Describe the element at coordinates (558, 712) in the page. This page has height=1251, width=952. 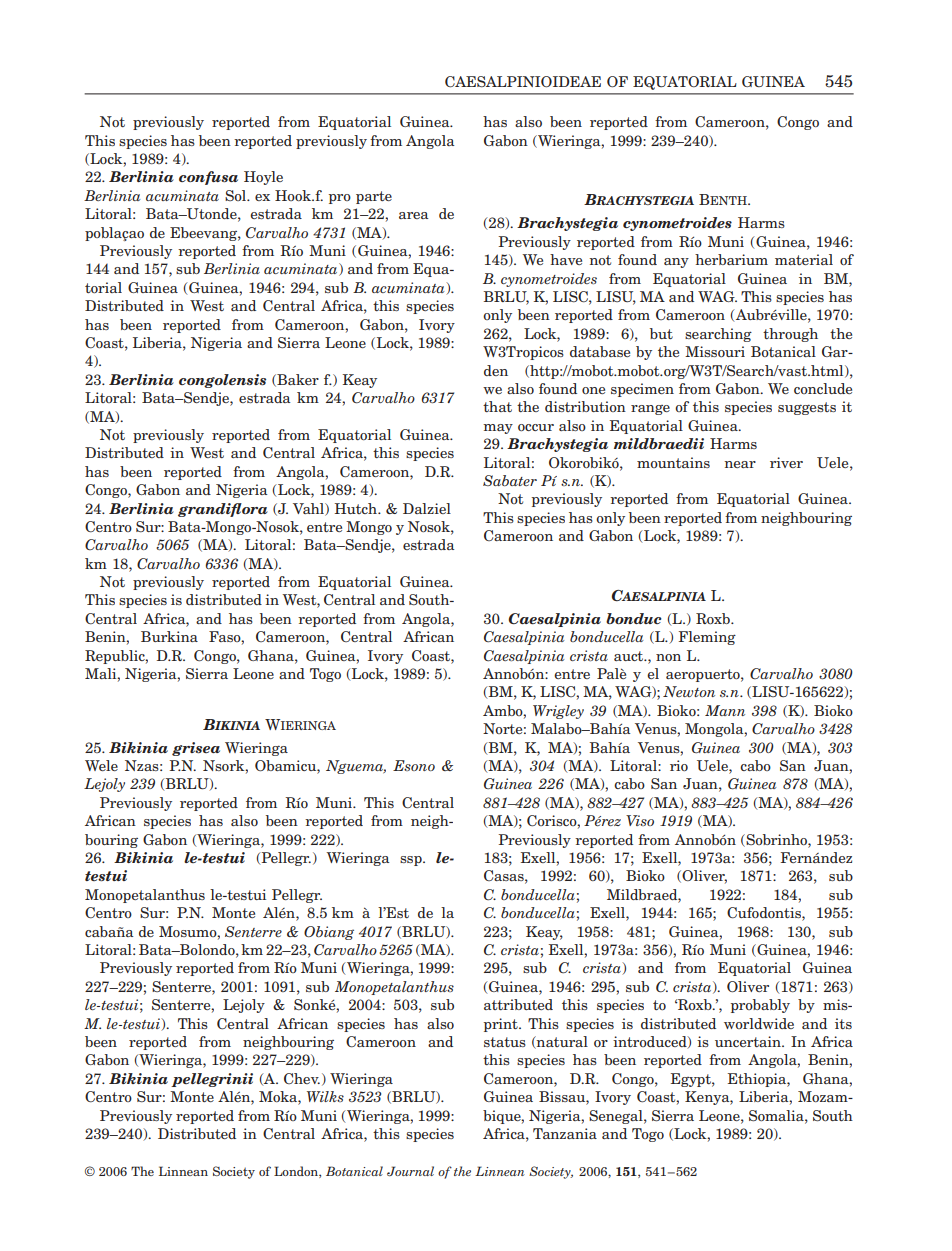
I see `Wrigley` at that location.
